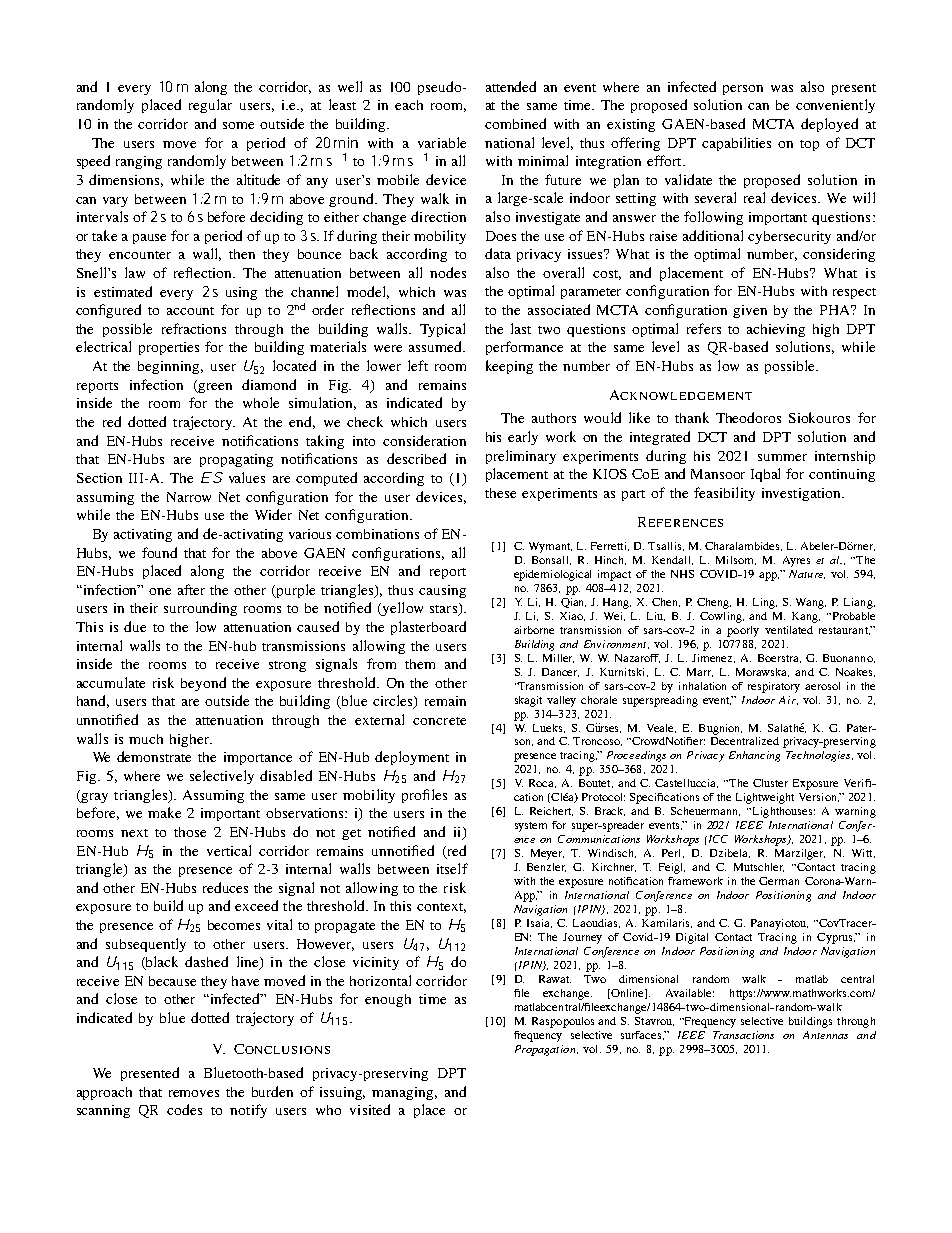  Describe the element at coordinates (412, 758) in the screenshot. I see `deployment` at that location.
